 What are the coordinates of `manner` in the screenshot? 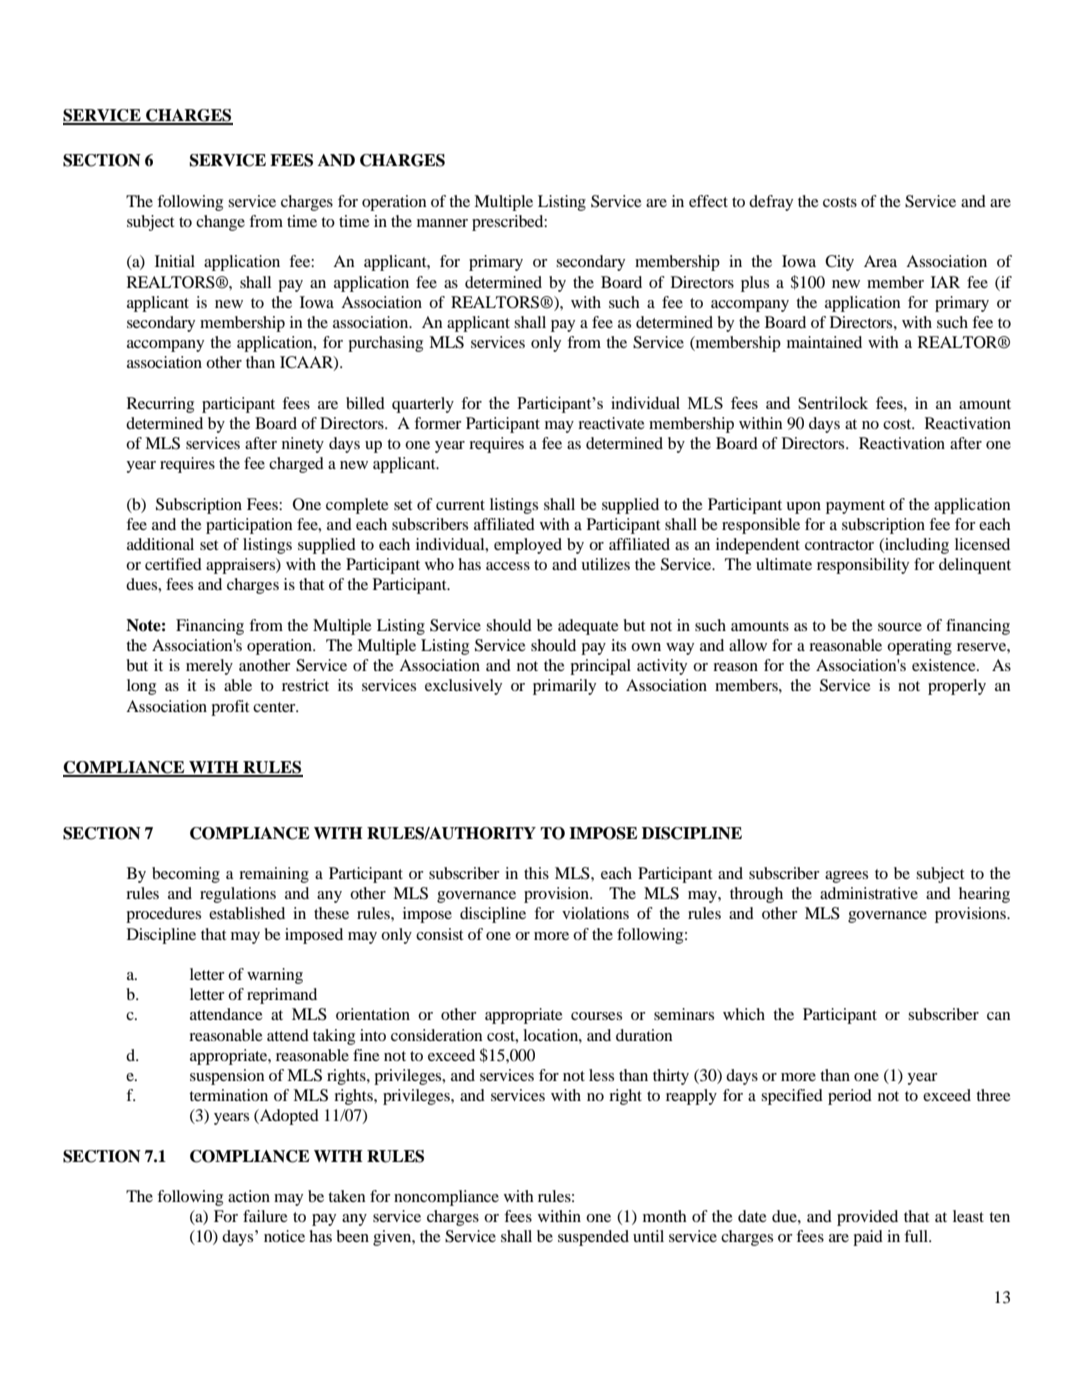 It's located at (442, 223).
